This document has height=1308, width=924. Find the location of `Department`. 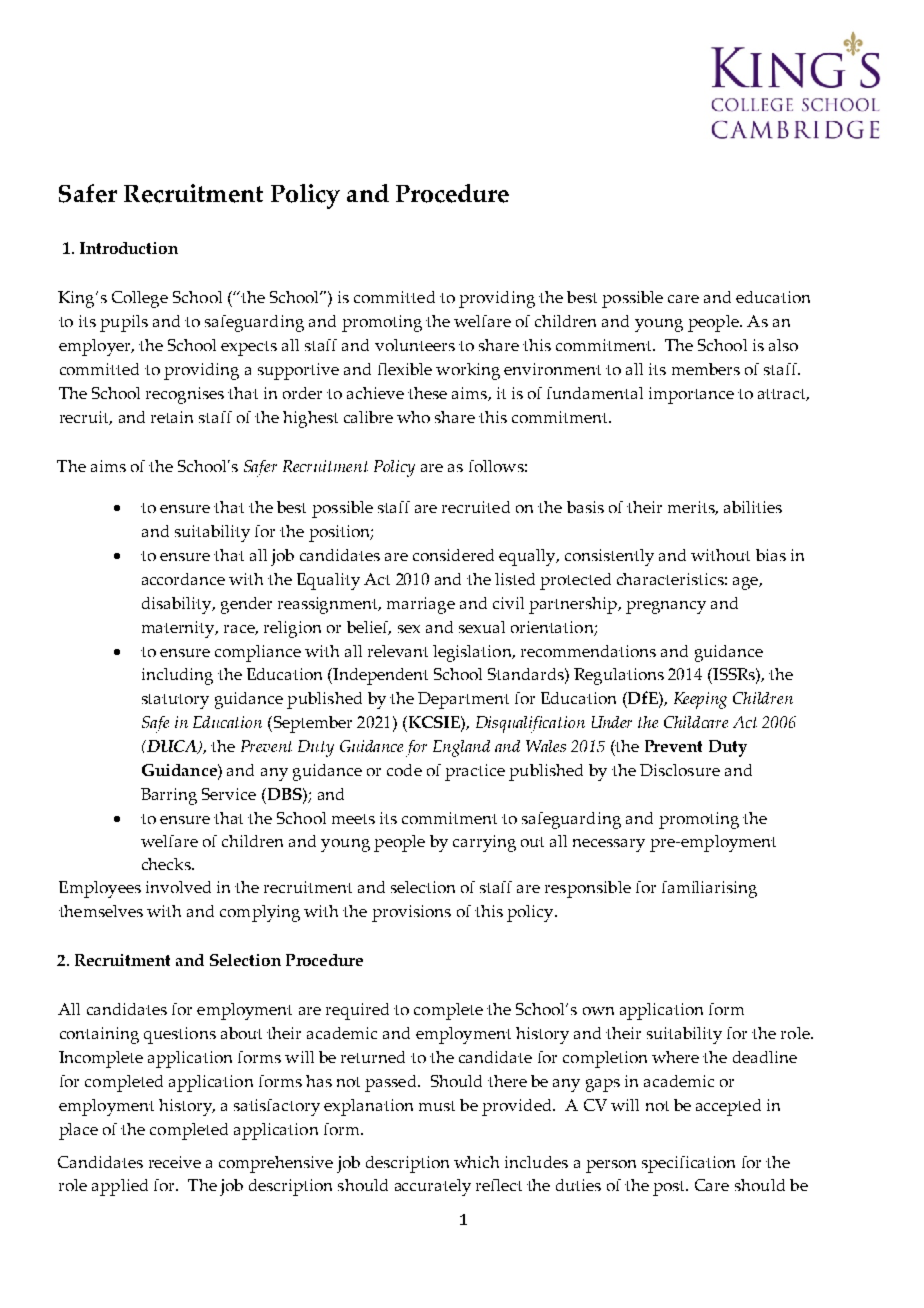

Department is located at coordinates (463, 700).
